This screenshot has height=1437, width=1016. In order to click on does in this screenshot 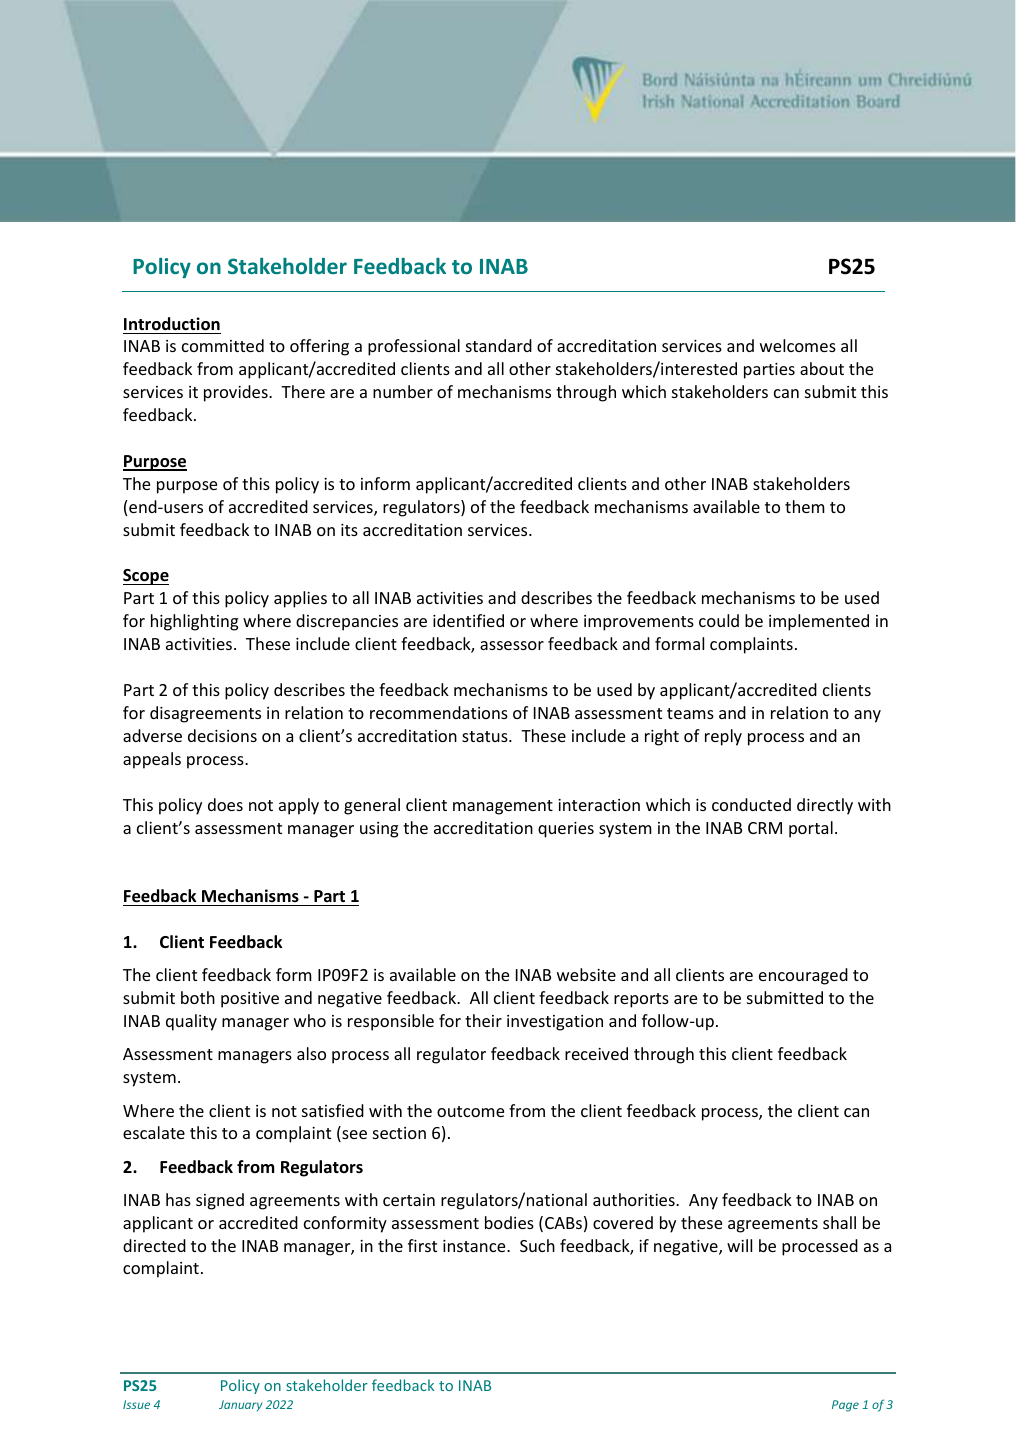, I will do `click(225, 804)`.
